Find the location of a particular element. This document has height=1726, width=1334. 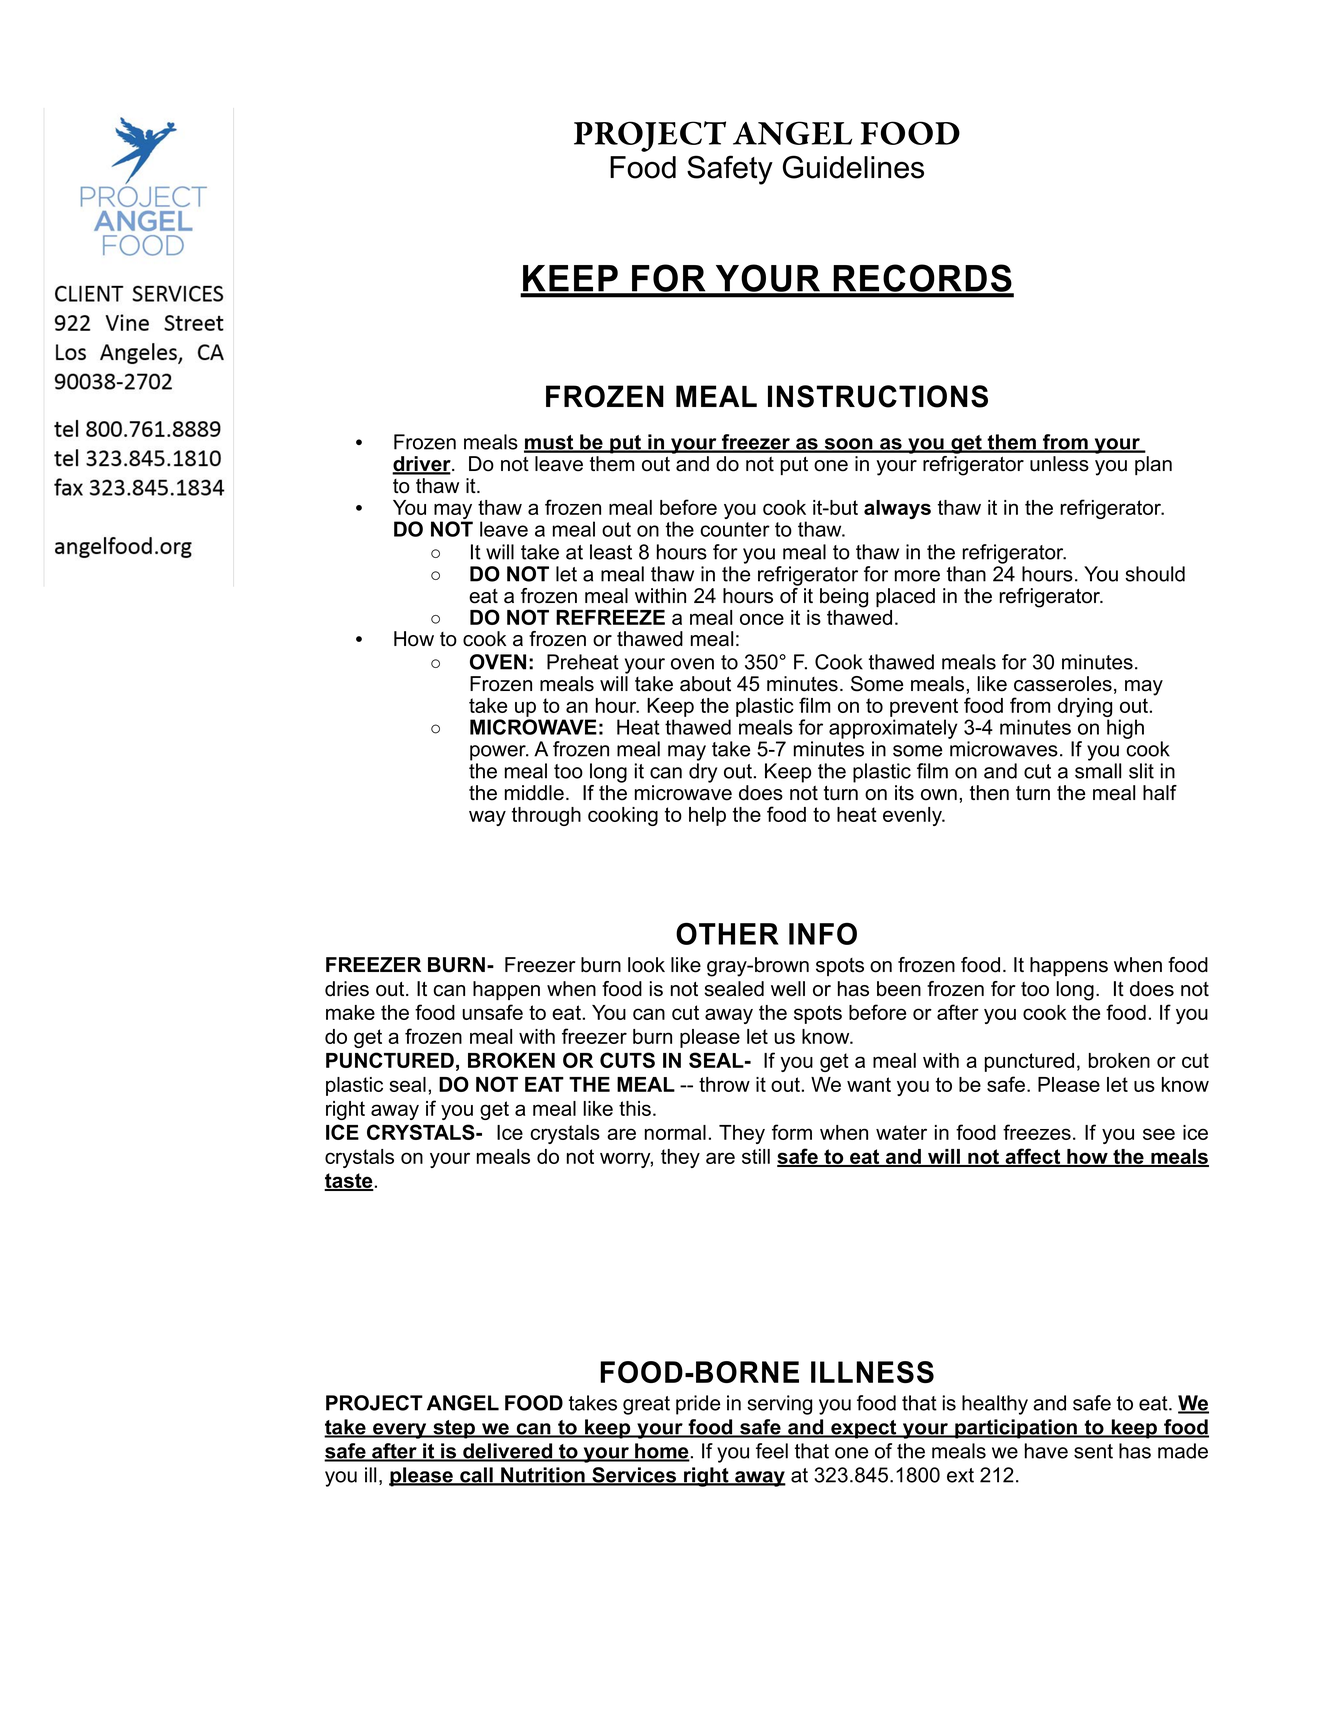

freezes is located at coordinates (1037, 1132).
